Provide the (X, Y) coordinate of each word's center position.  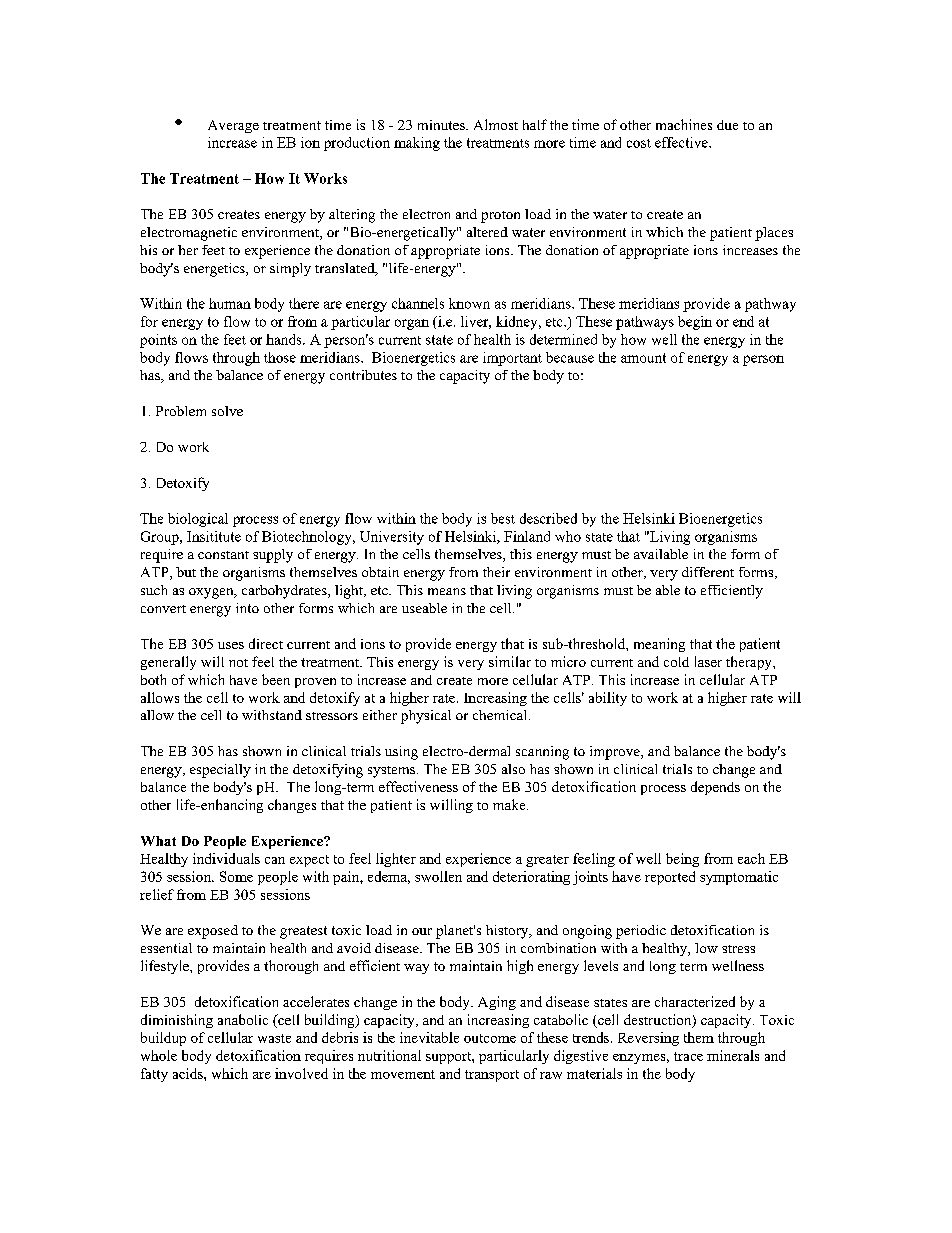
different (708, 572)
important (512, 359)
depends (715, 788)
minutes (442, 125)
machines (684, 124)
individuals (226, 858)
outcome (490, 1038)
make (510, 804)
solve (227, 411)
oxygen (212, 593)
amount (643, 358)
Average (233, 126)
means (447, 591)
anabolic (243, 1019)
